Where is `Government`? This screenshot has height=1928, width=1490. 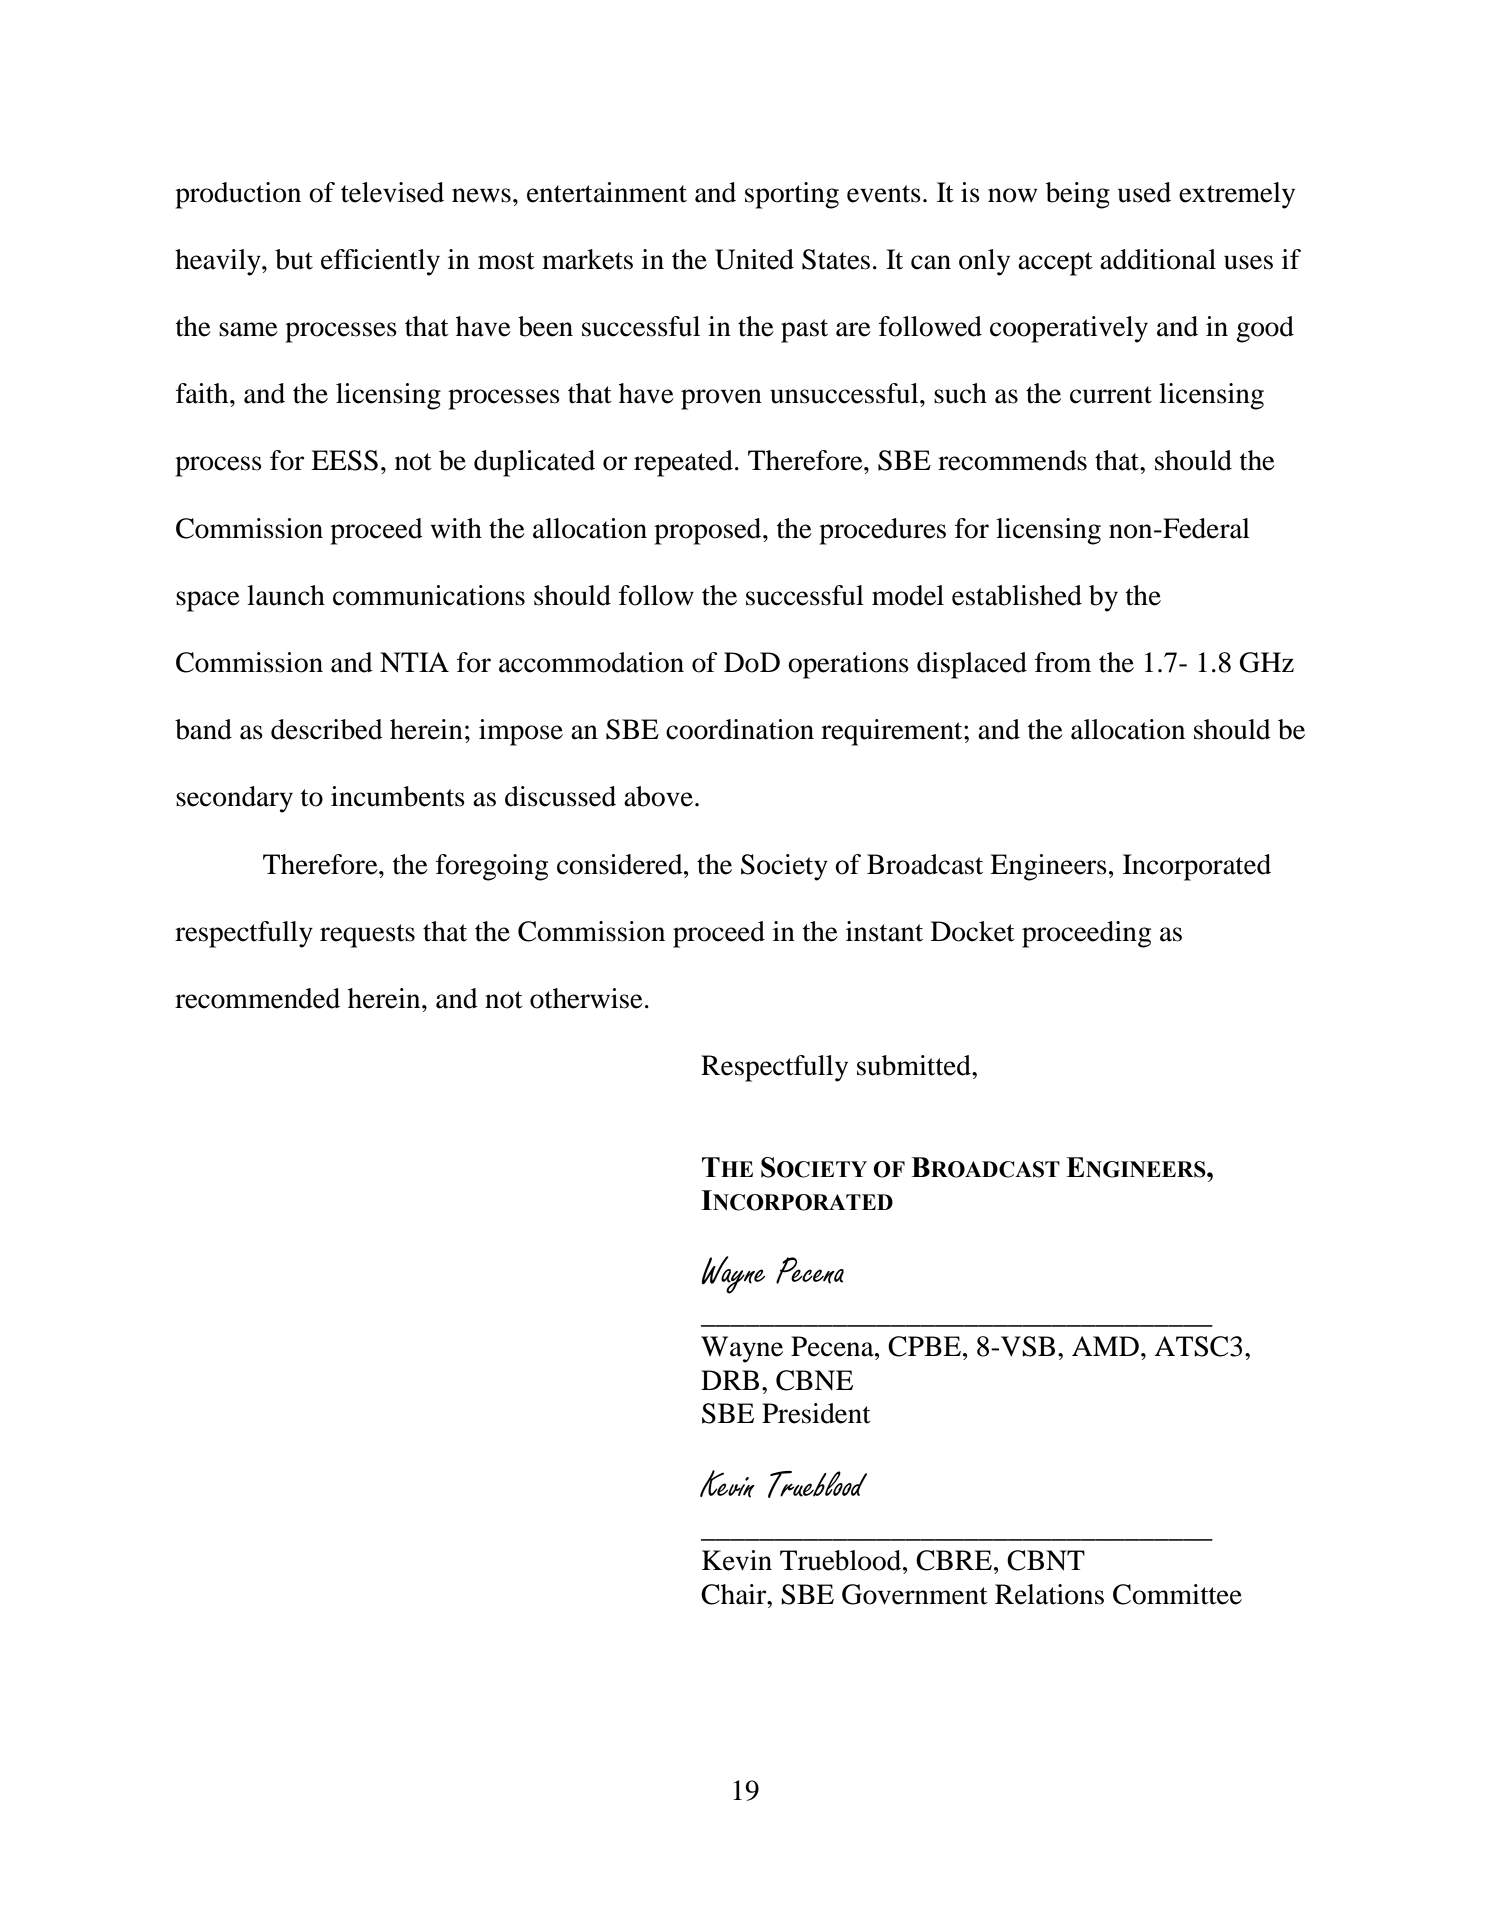 Government is located at coordinates (915, 1594).
